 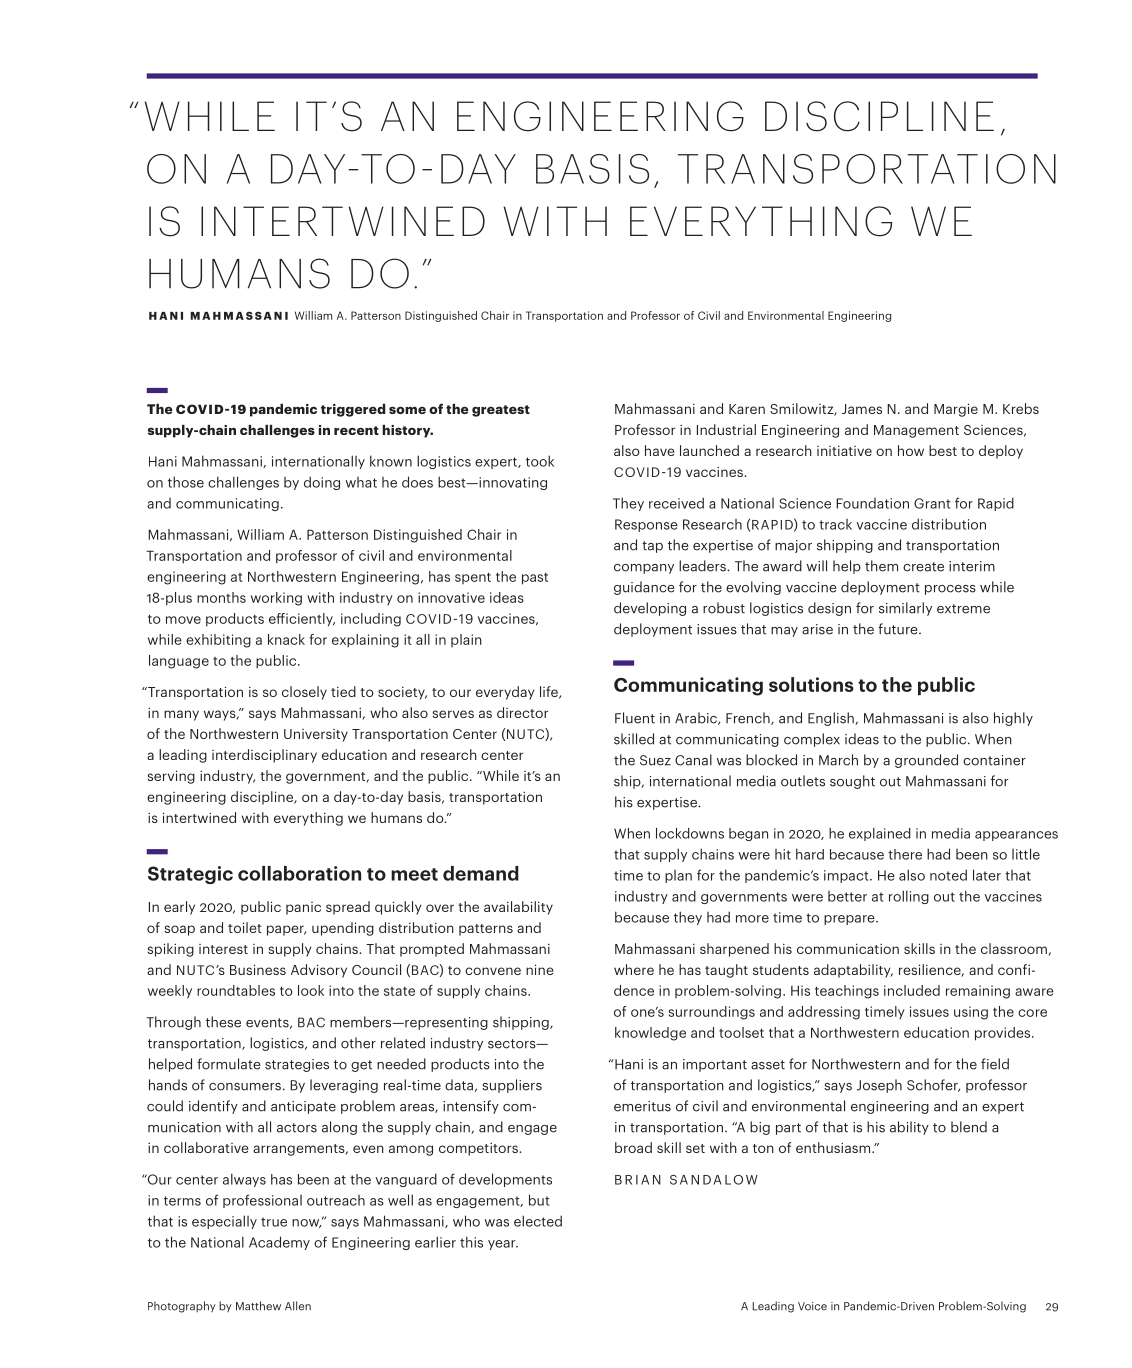 I want to click on have, so click(x=659, y=450).
